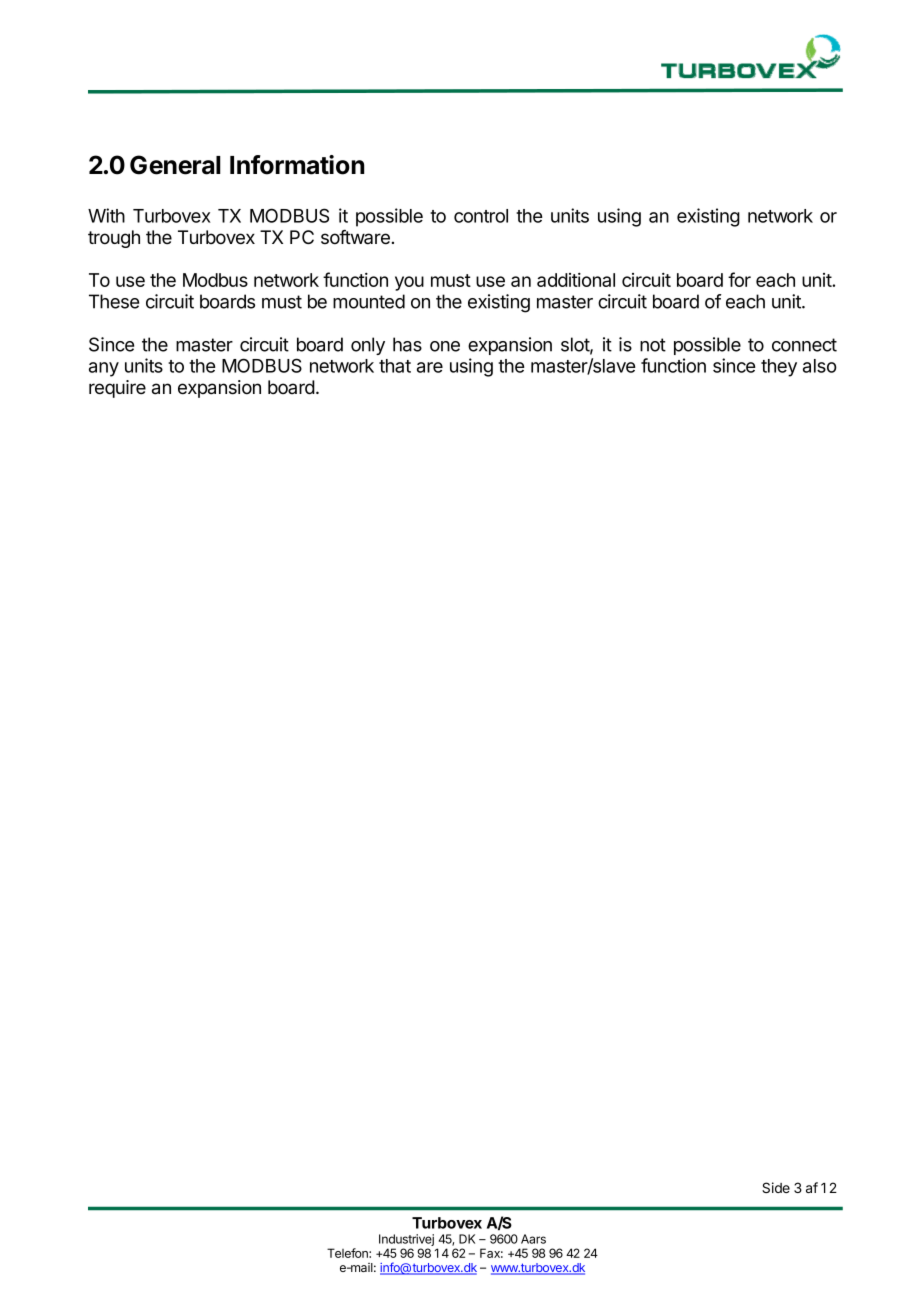 Image resolution: width=924 pixels, height=1308 pixels. Describe the element at coordinates (175, 165) in the document. I see `General` at that location.
